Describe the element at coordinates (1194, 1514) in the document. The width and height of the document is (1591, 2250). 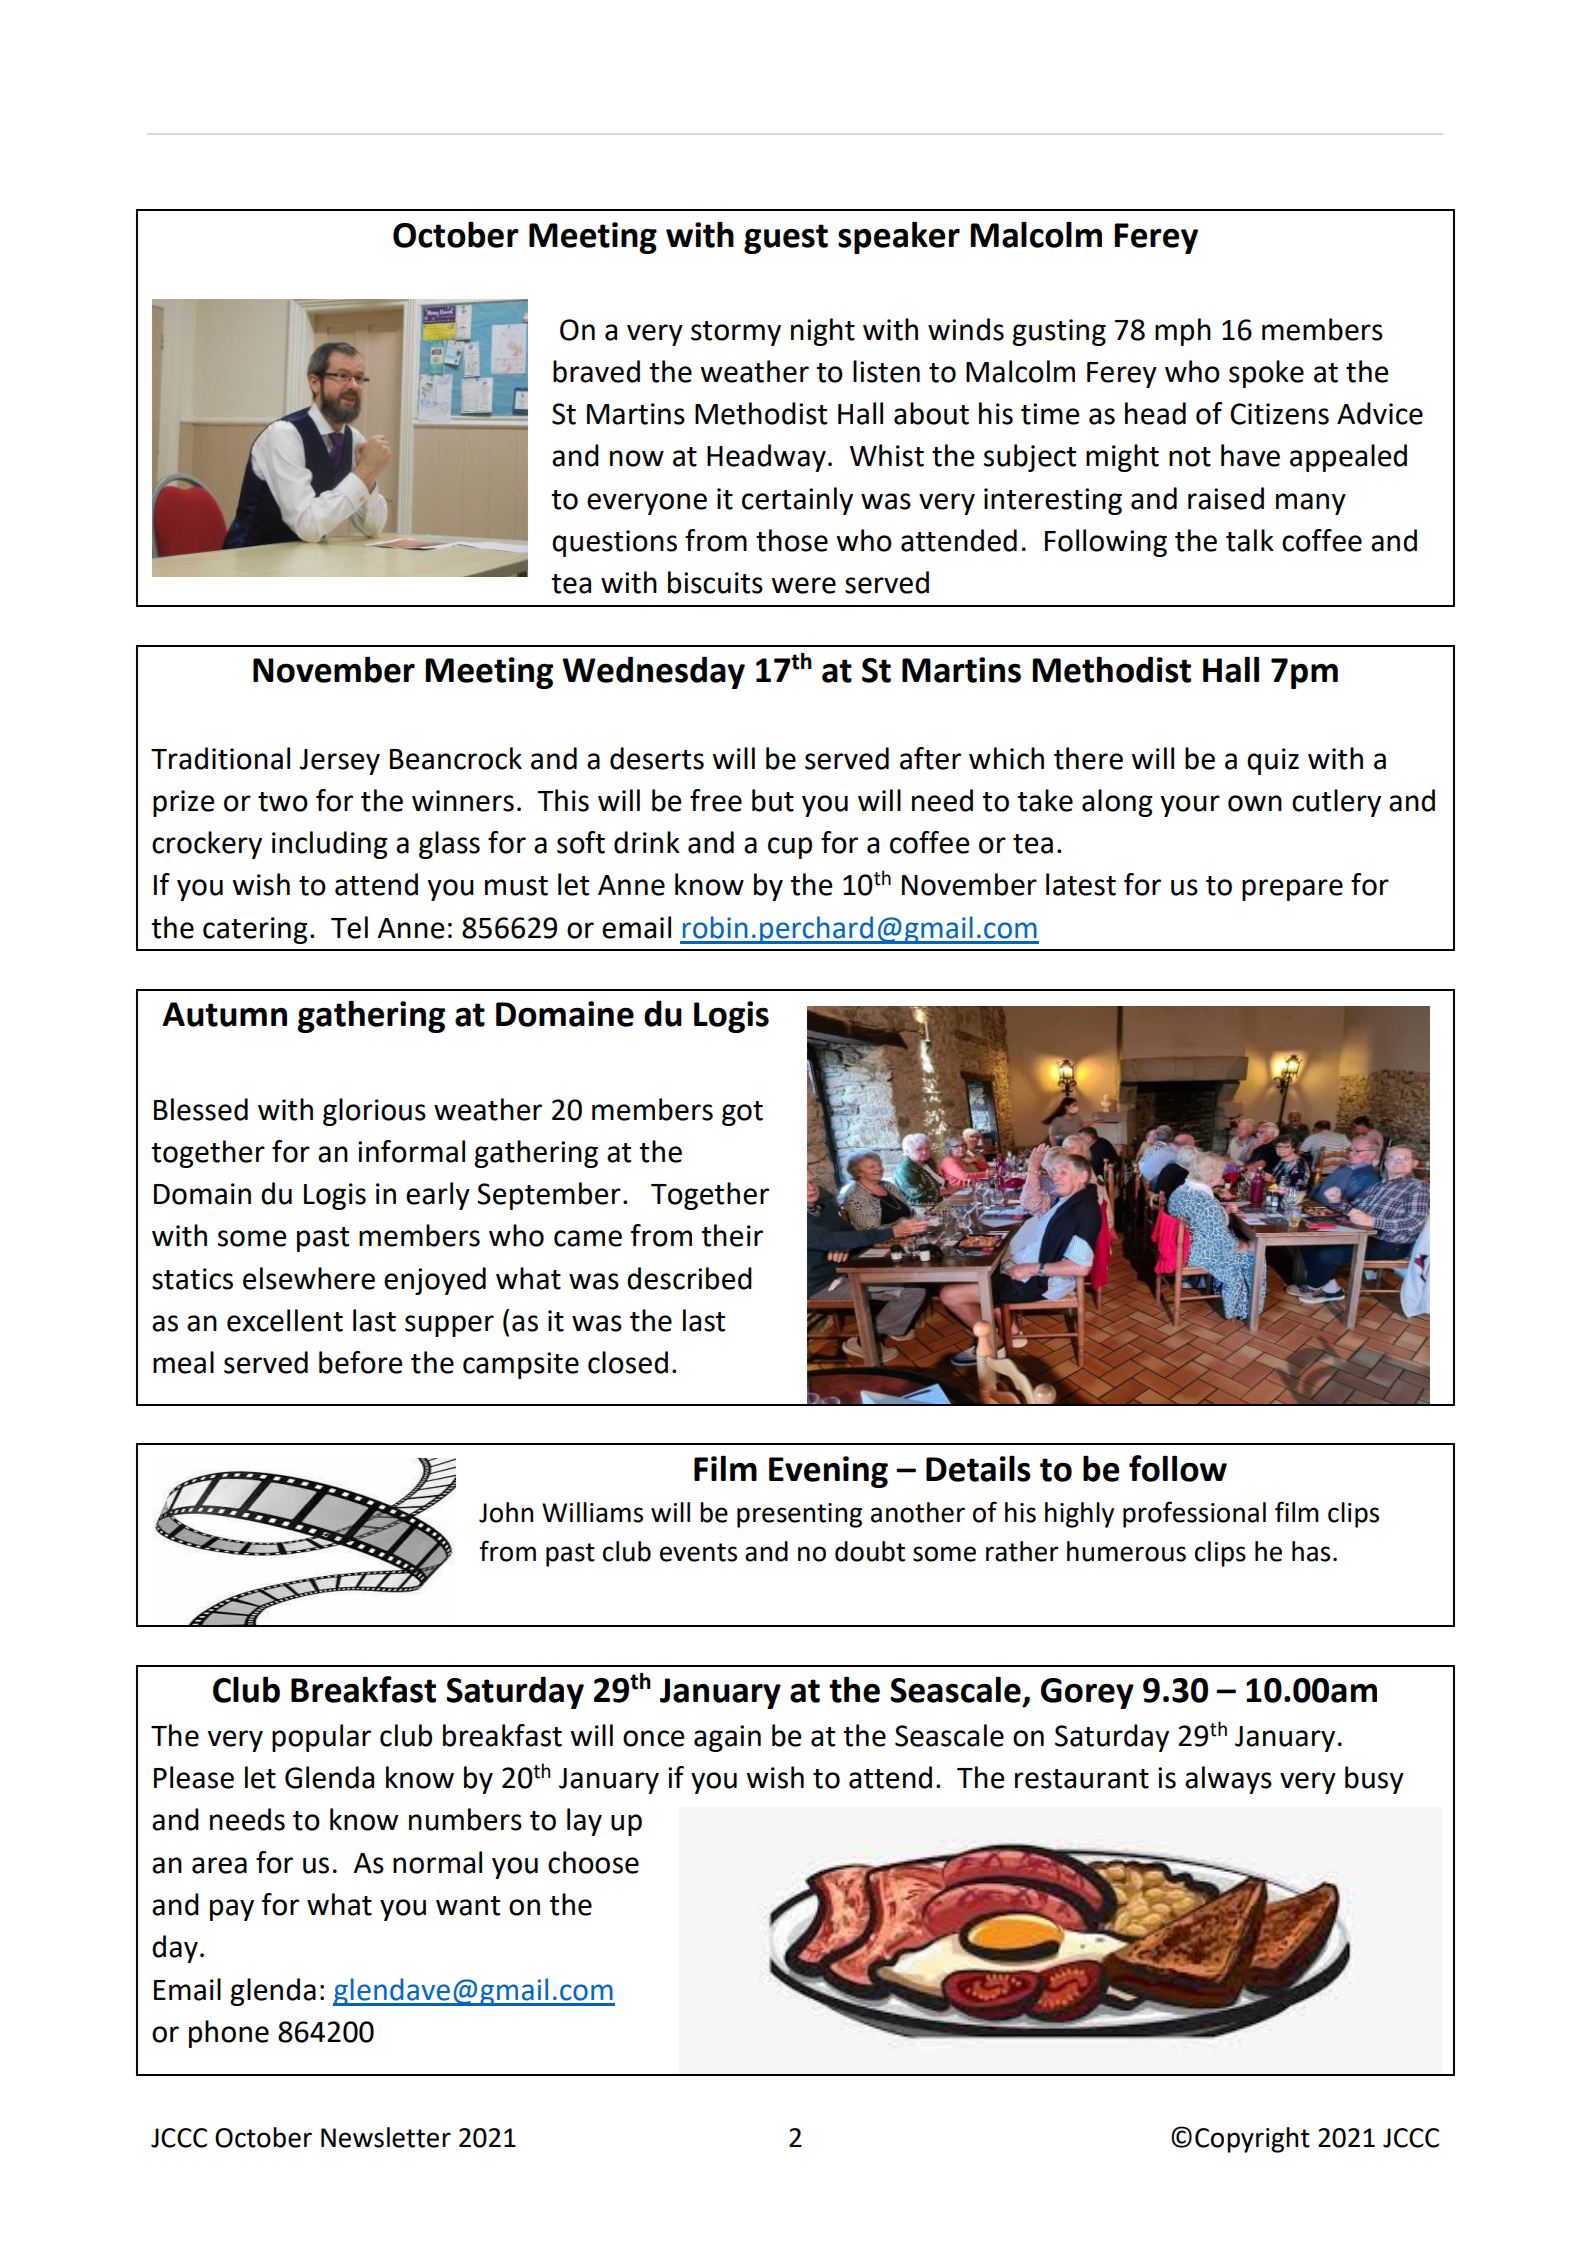
I see `professional` at that location.
